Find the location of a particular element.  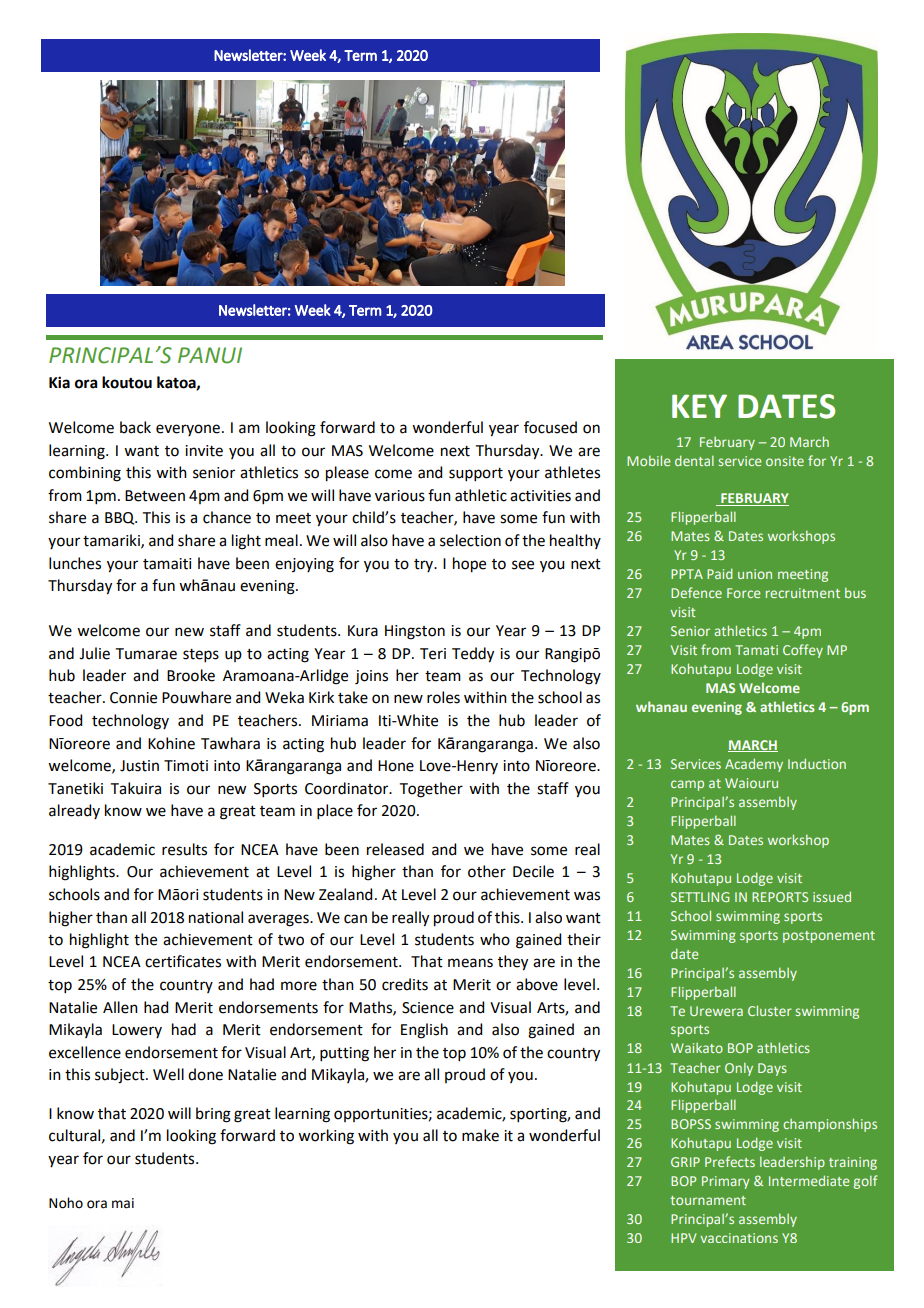

make is located at coordinates (480, 1135).
